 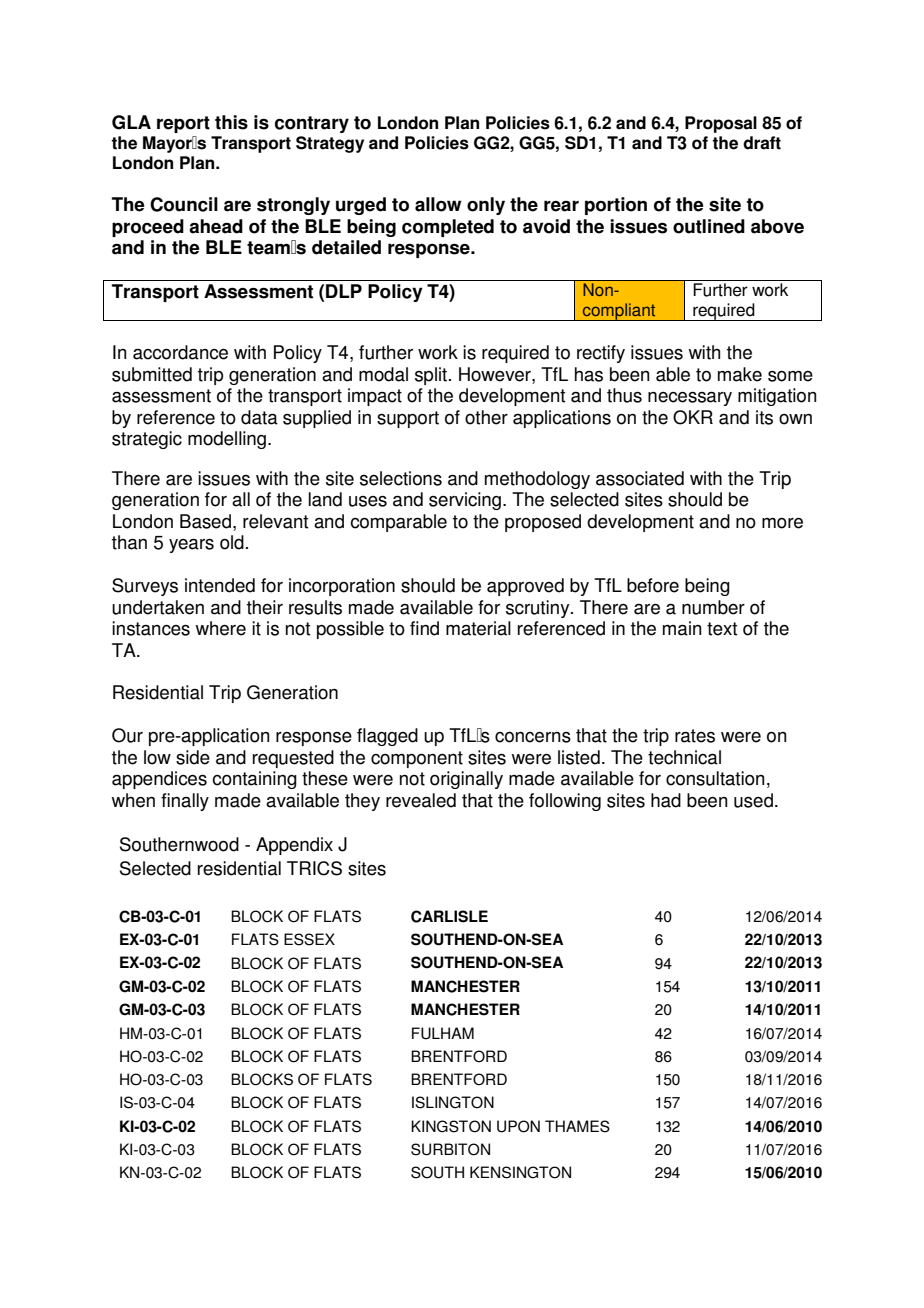 What do you see at coordinates (183, 124) in the image?
I see `report` at bounding box center [183, 124].
